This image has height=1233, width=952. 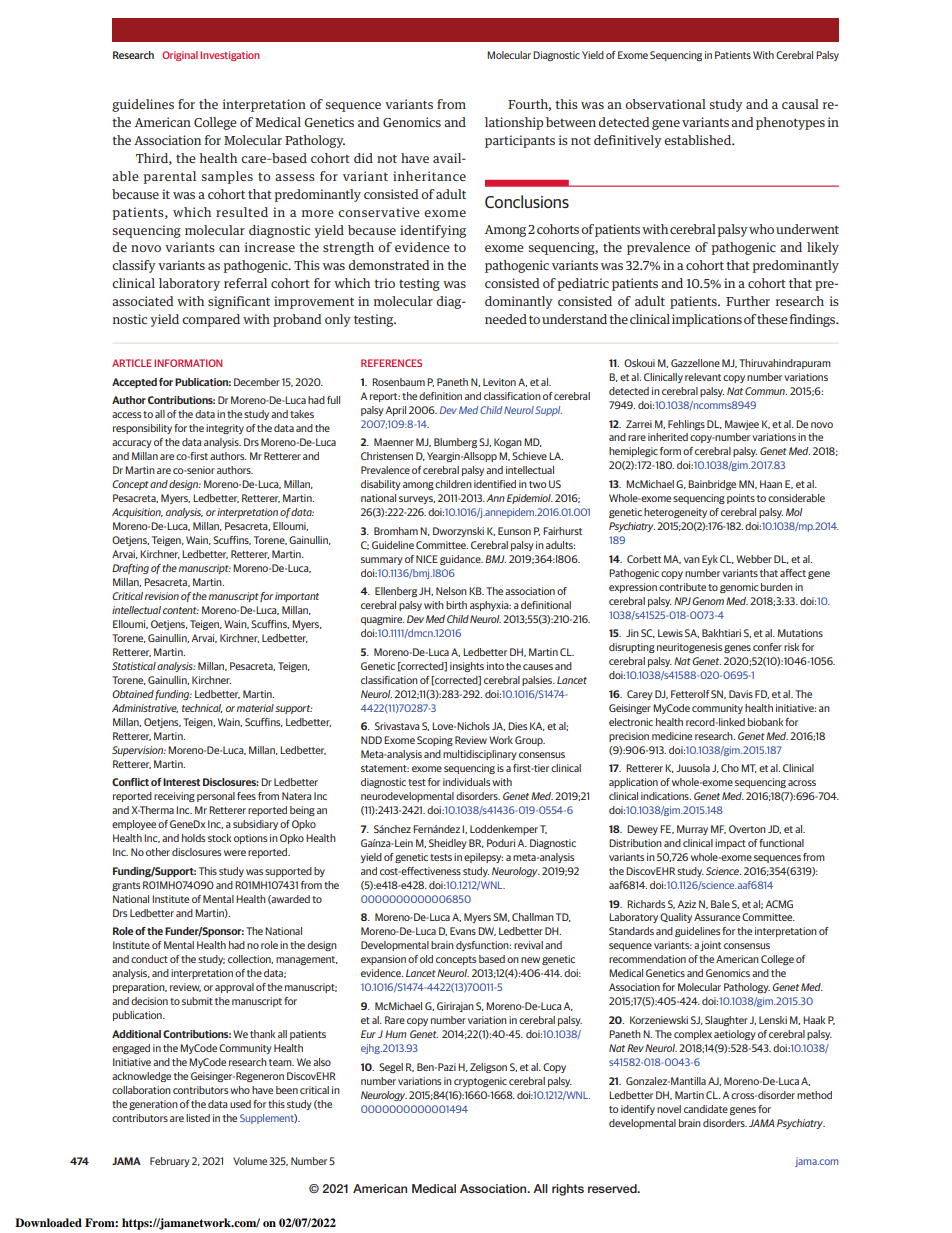 I want to click on rights, so click(x=568, y=1190).
